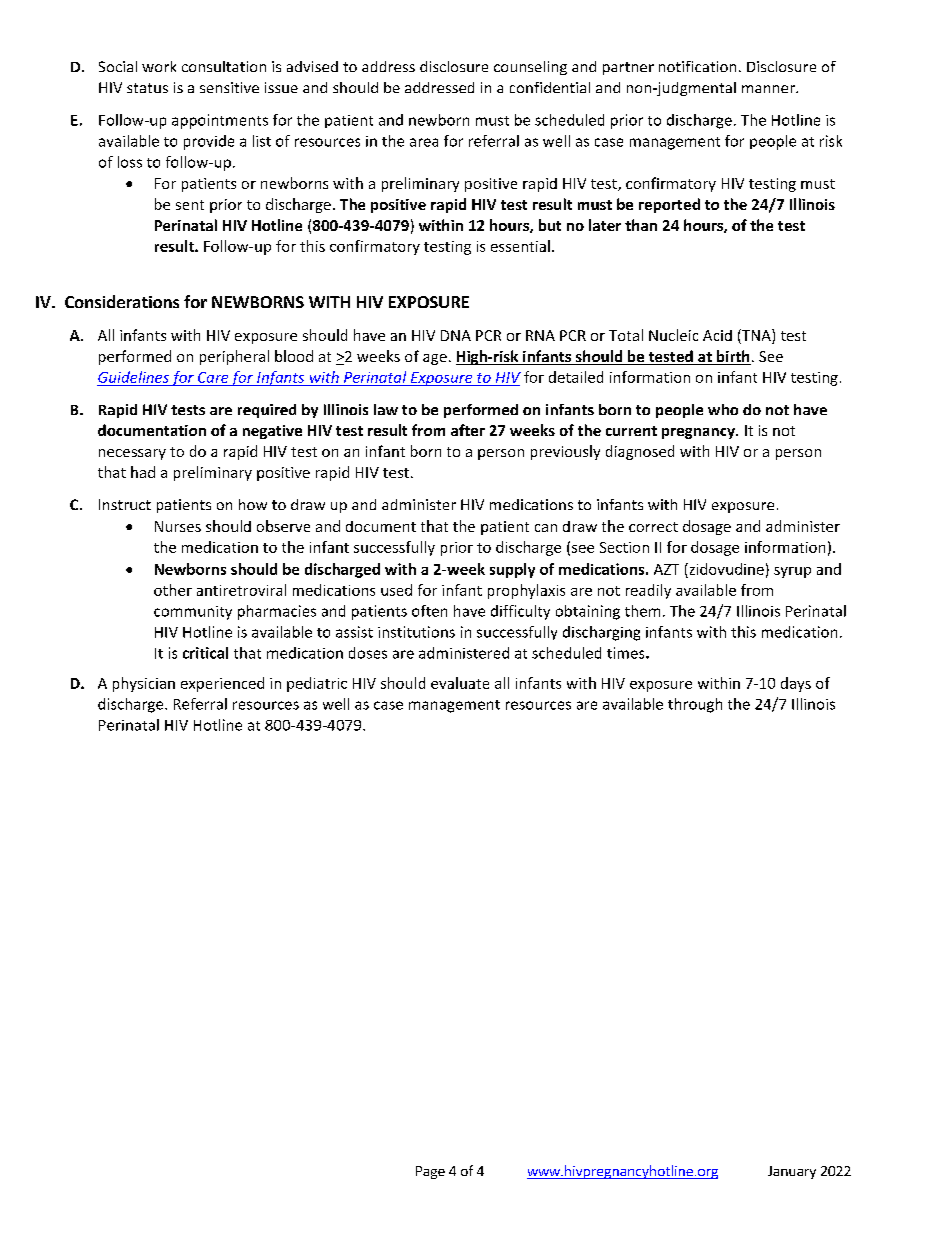 This page has height=1233, width=952. What do you see at coordinates (222, 684) in the page?
I see `experienced` at bounding box center [222, 684].
